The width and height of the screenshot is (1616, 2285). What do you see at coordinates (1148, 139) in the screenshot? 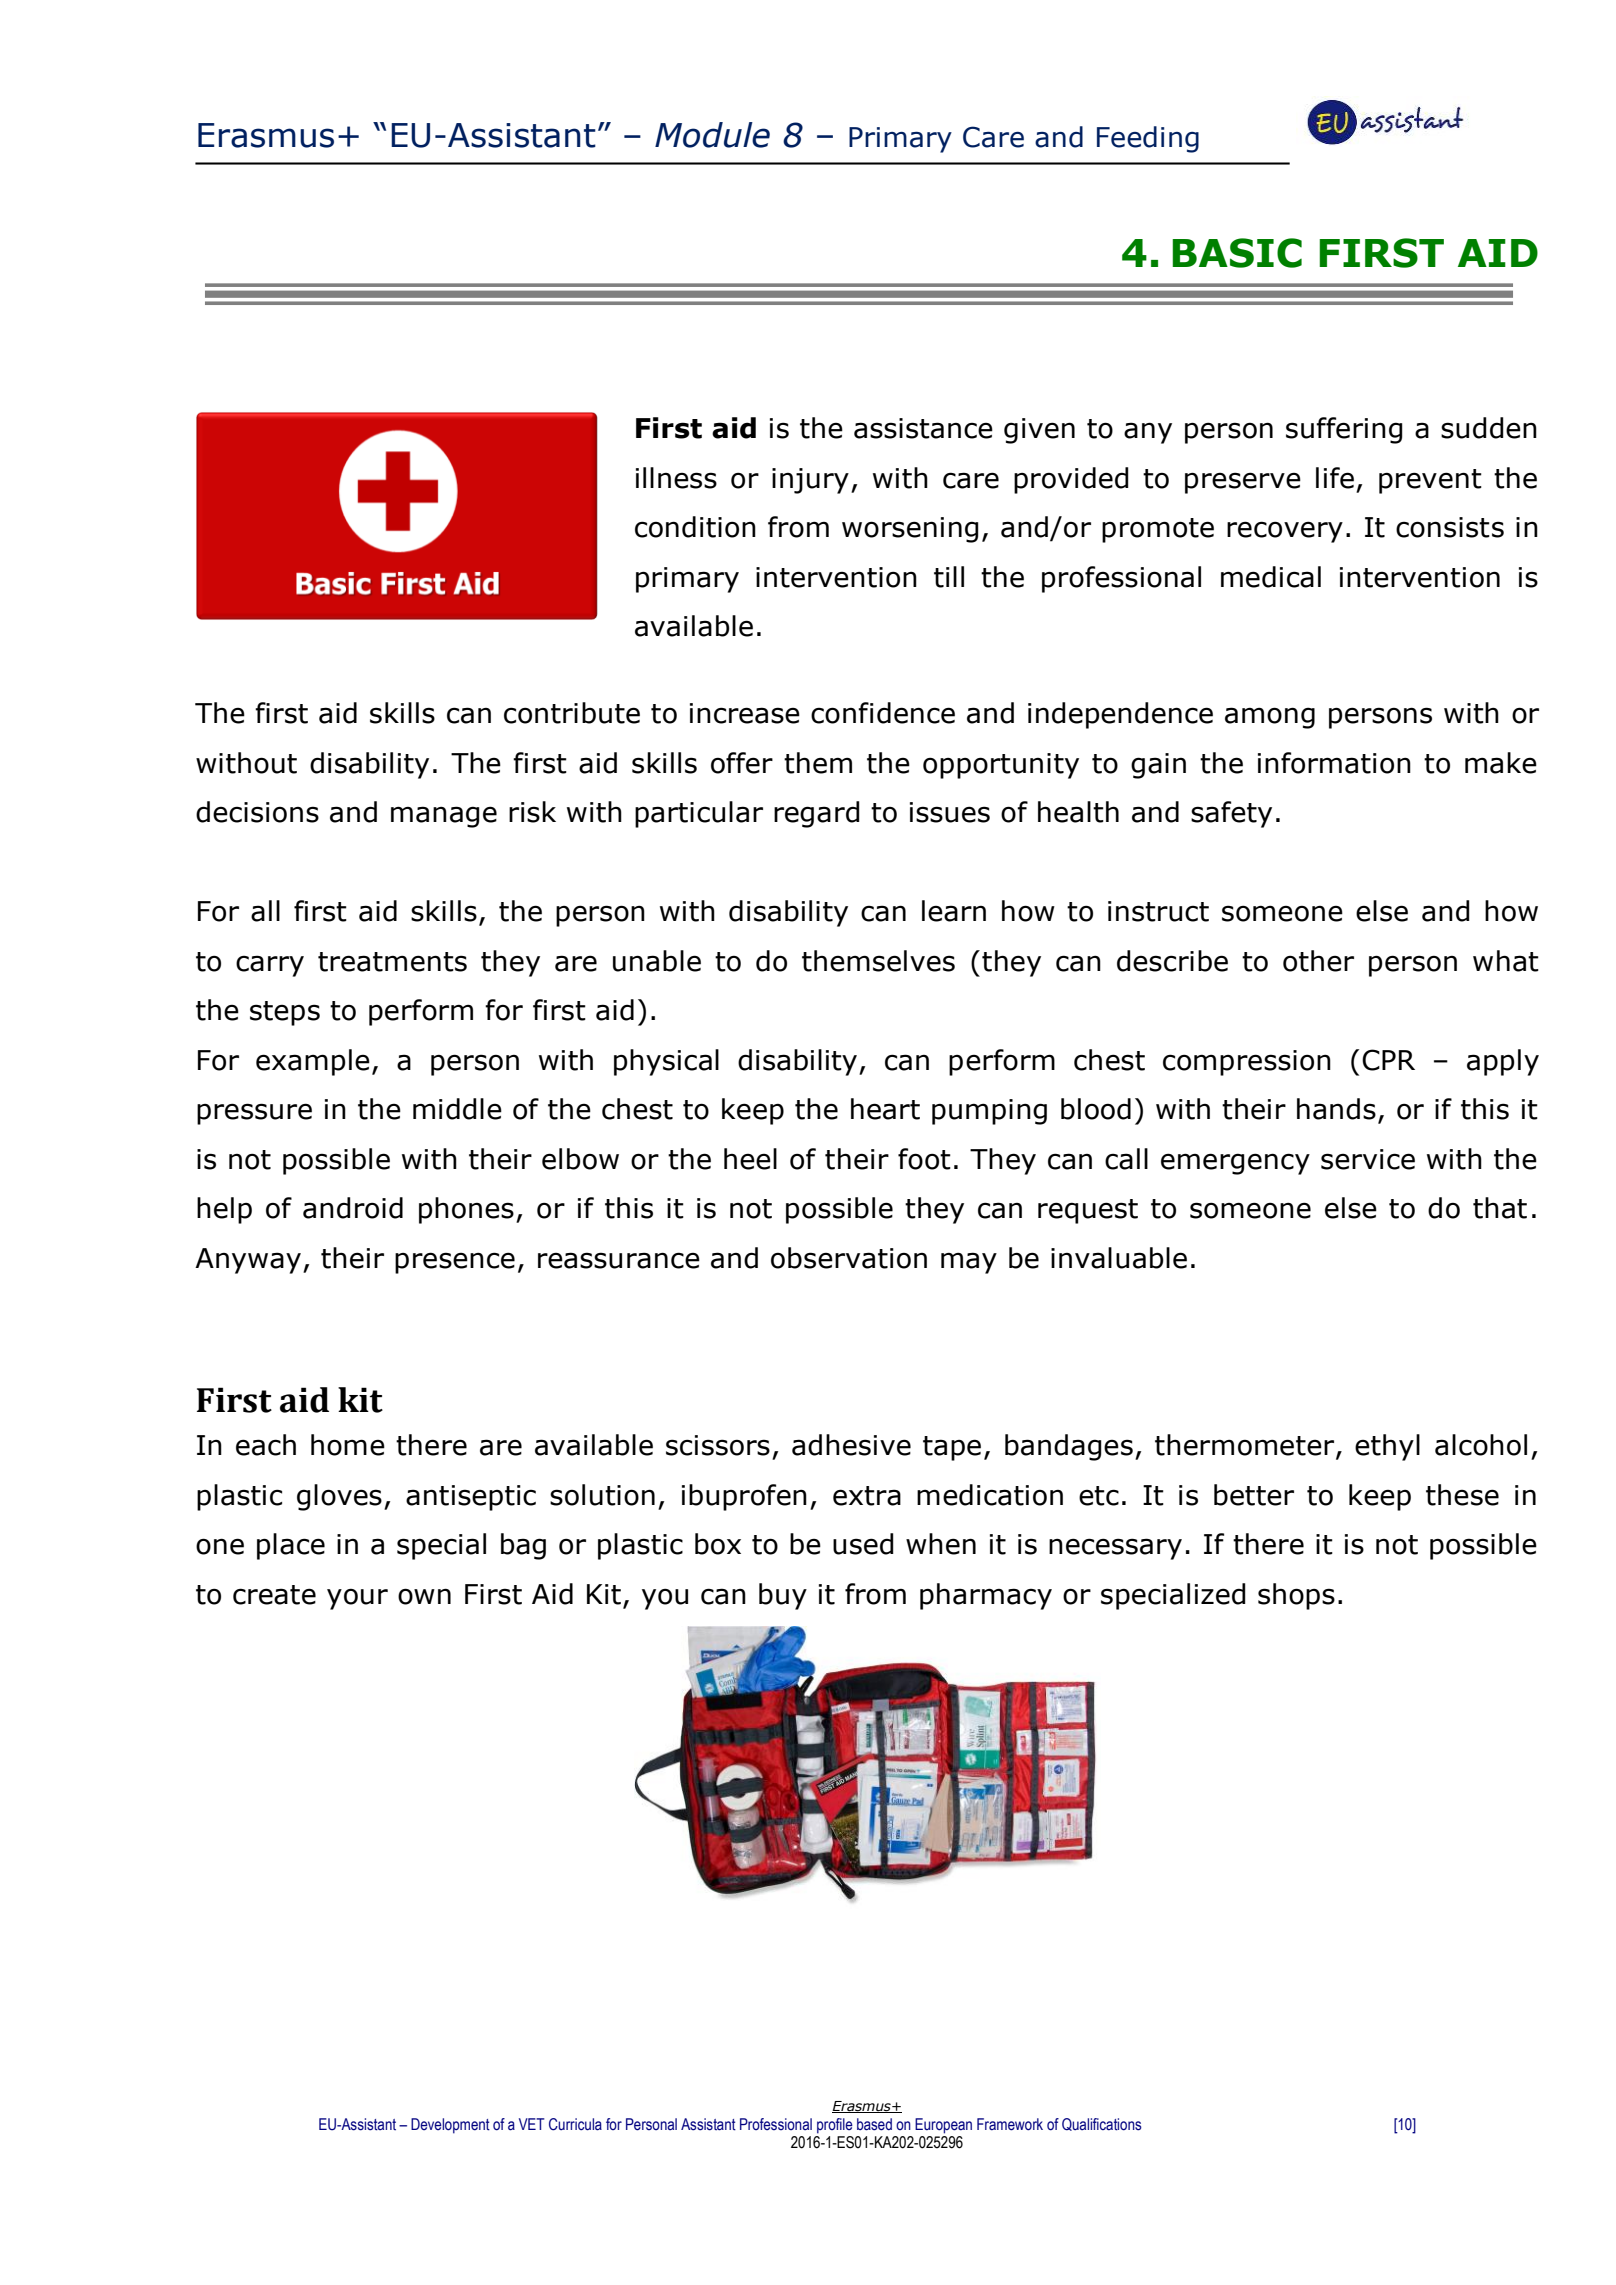
I see `Feeding` at bounding box center [1148, 139].
